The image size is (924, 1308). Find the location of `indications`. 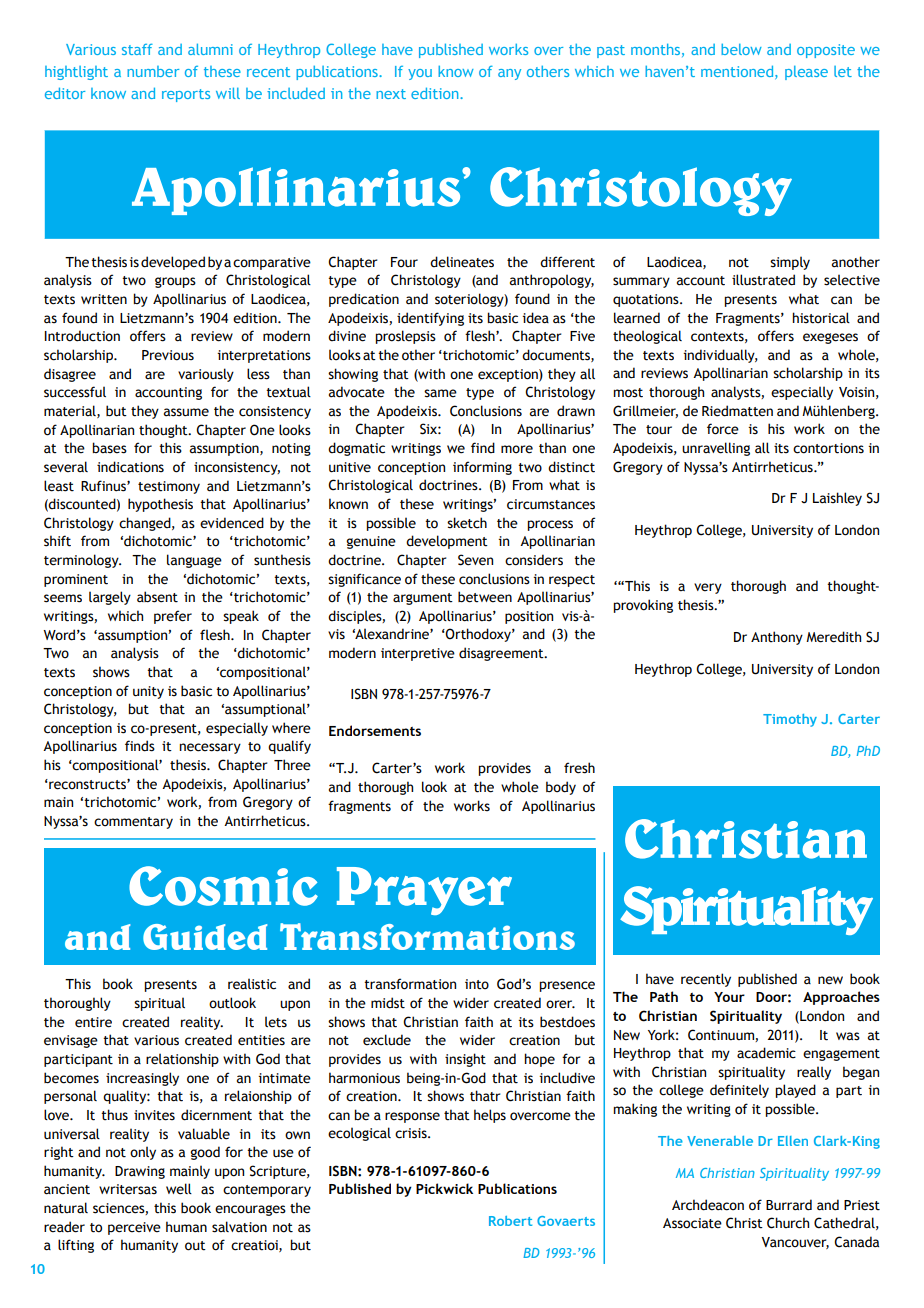

indications is located at coordinates (130, 467).
